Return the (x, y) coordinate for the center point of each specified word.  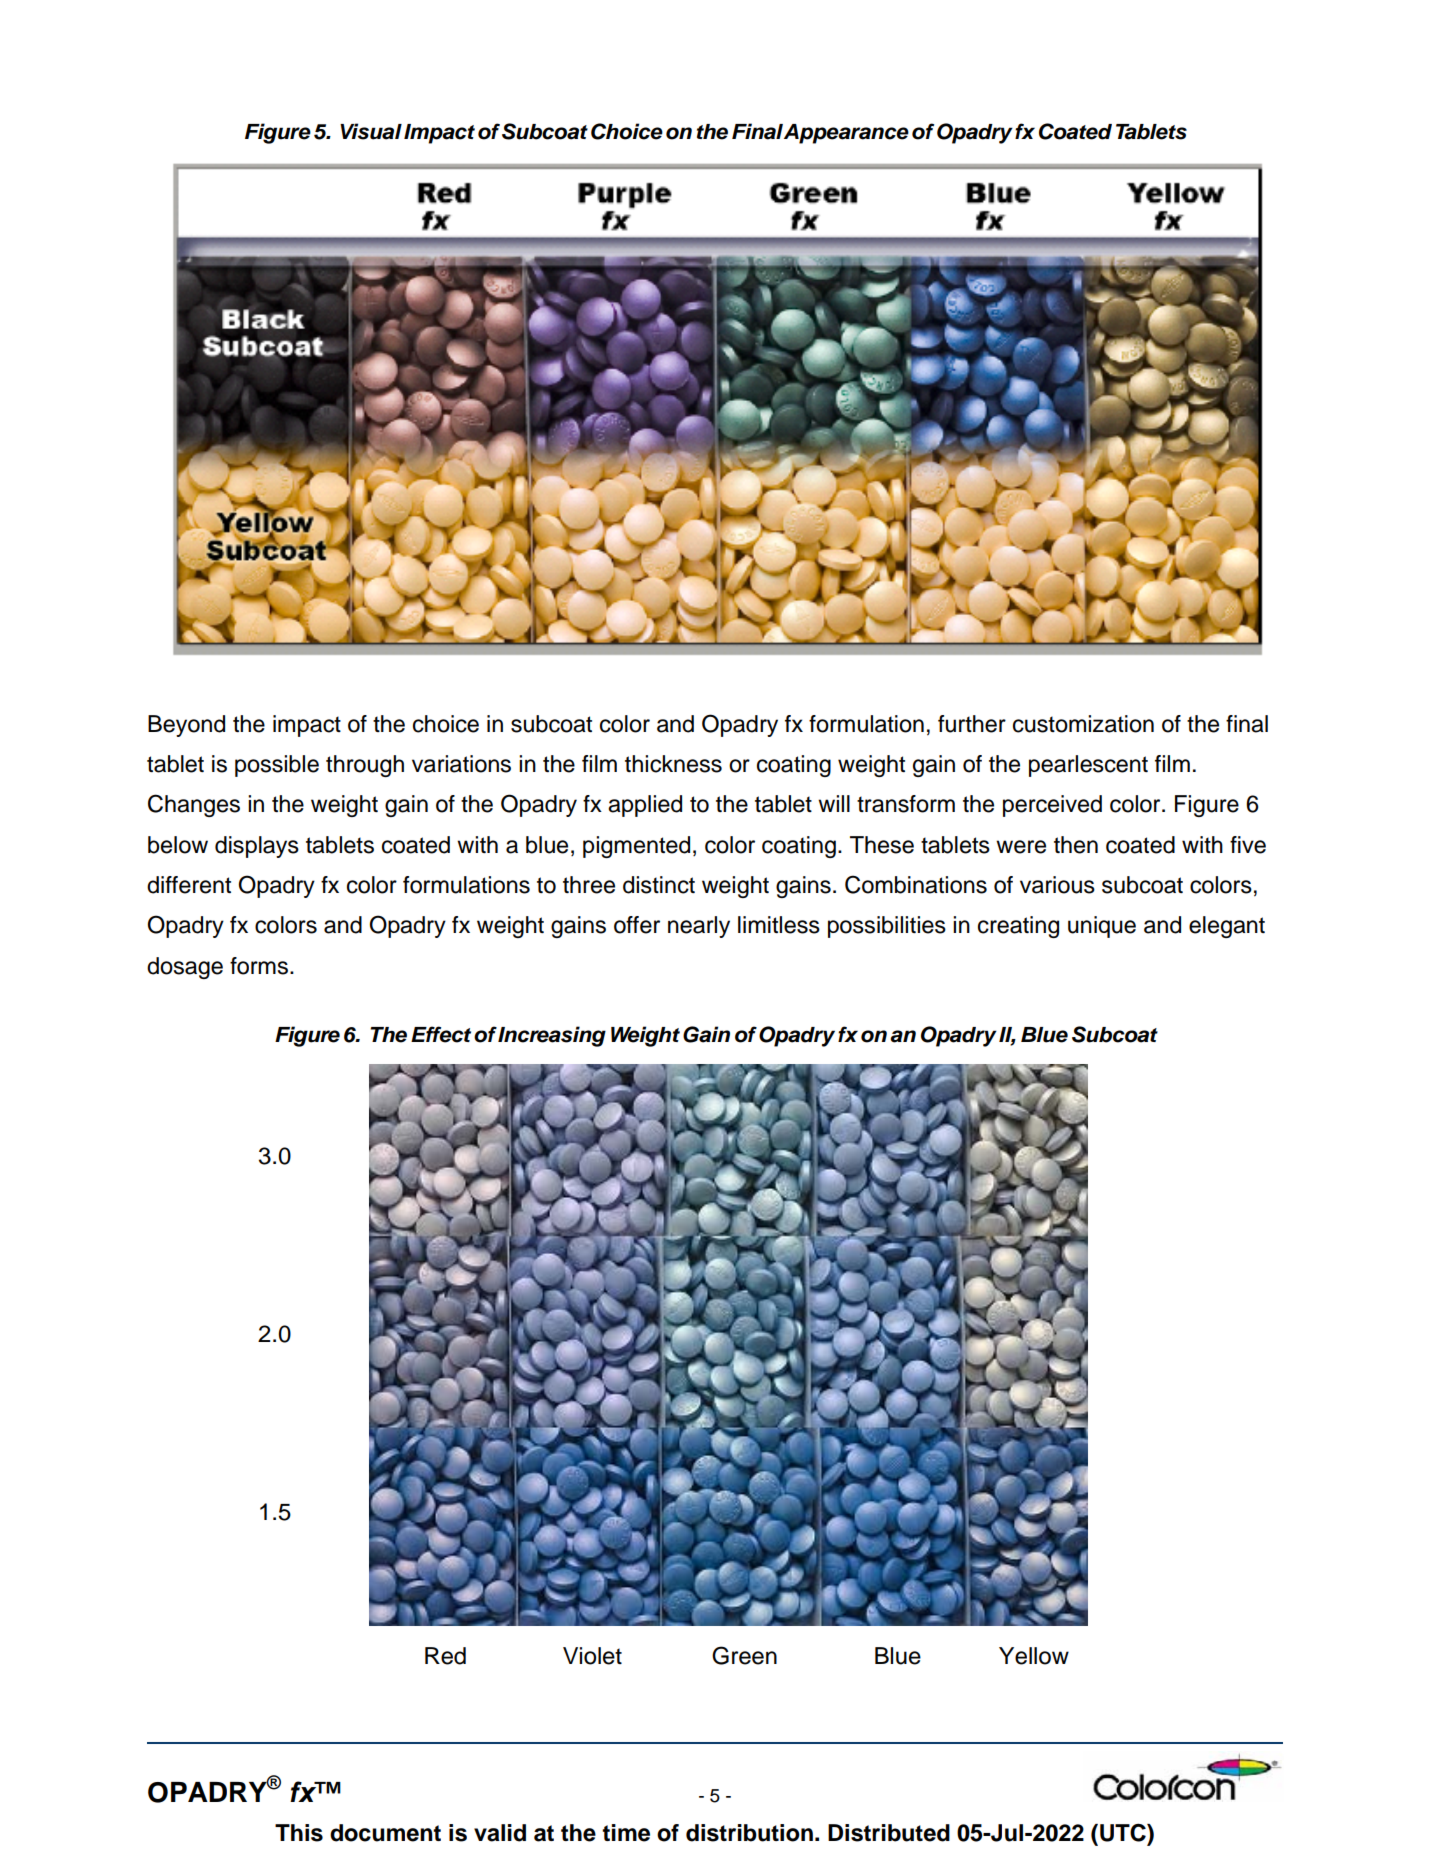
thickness (673, 764)
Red (445, 1656)
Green (744, 1655)
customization (1083, 724)
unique (1102, 927)
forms (259, 966)
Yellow (1034, 1656)
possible (277, 766)
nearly (699, 927)
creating (1018, 927)
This (299, 1833)
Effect (441, 1034)
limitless (779, 925)
